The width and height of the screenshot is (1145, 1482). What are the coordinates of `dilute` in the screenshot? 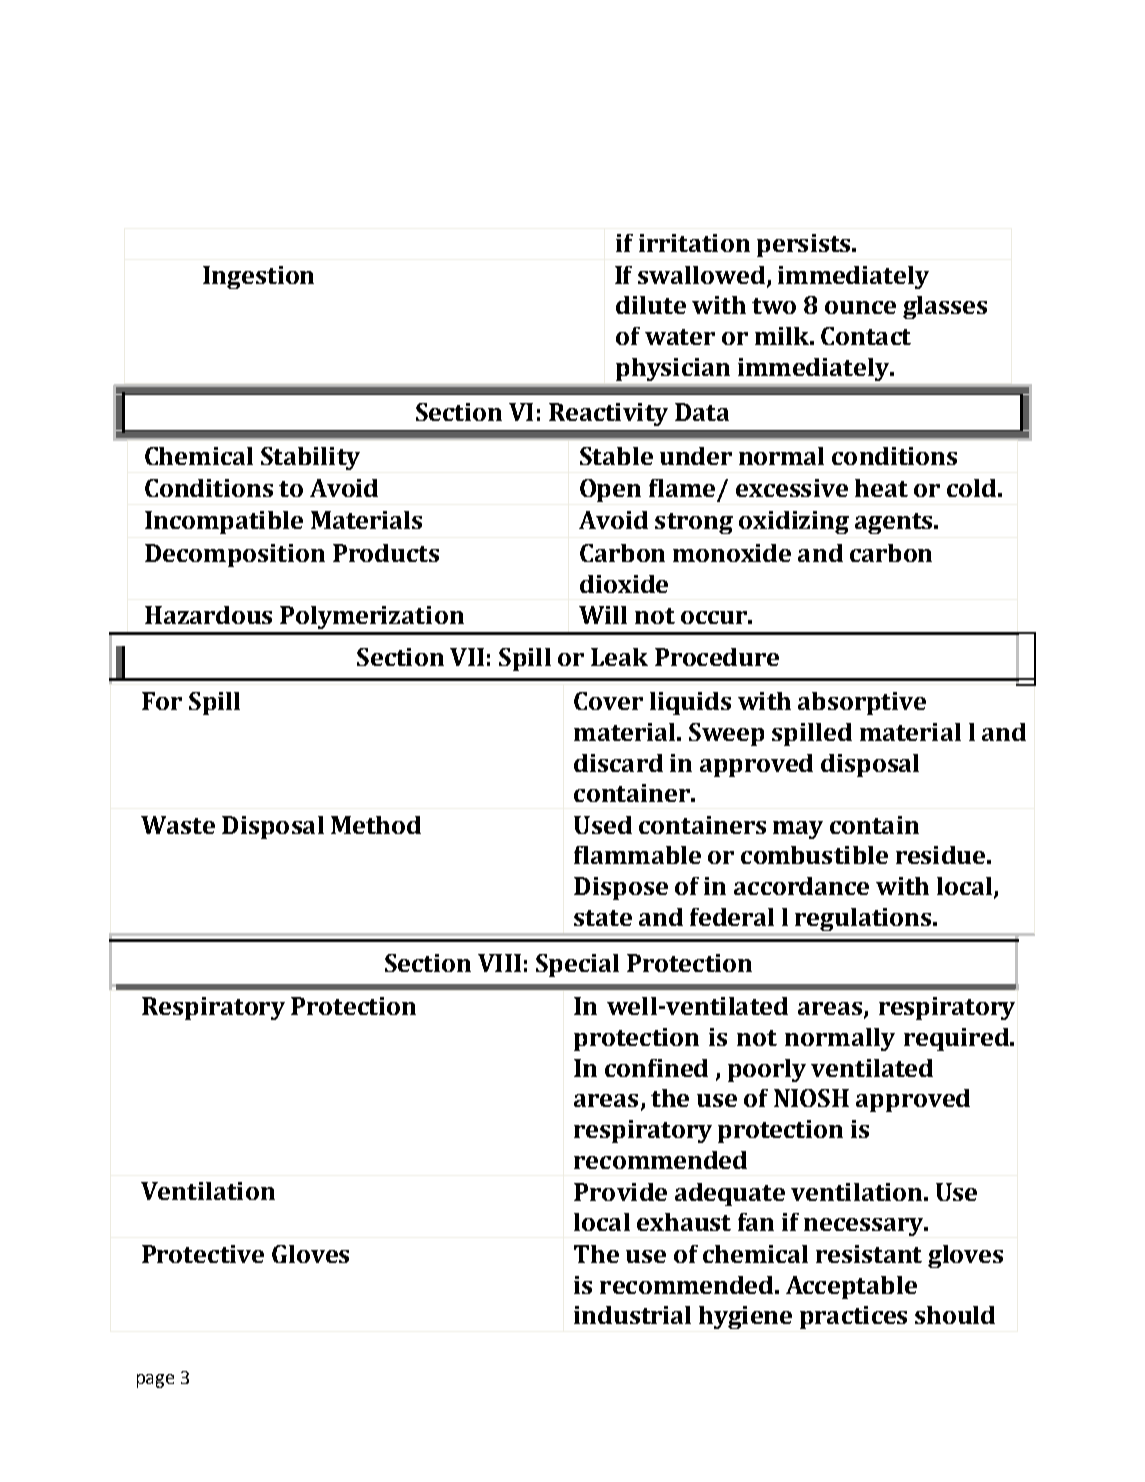 It's located at (651, 305).
